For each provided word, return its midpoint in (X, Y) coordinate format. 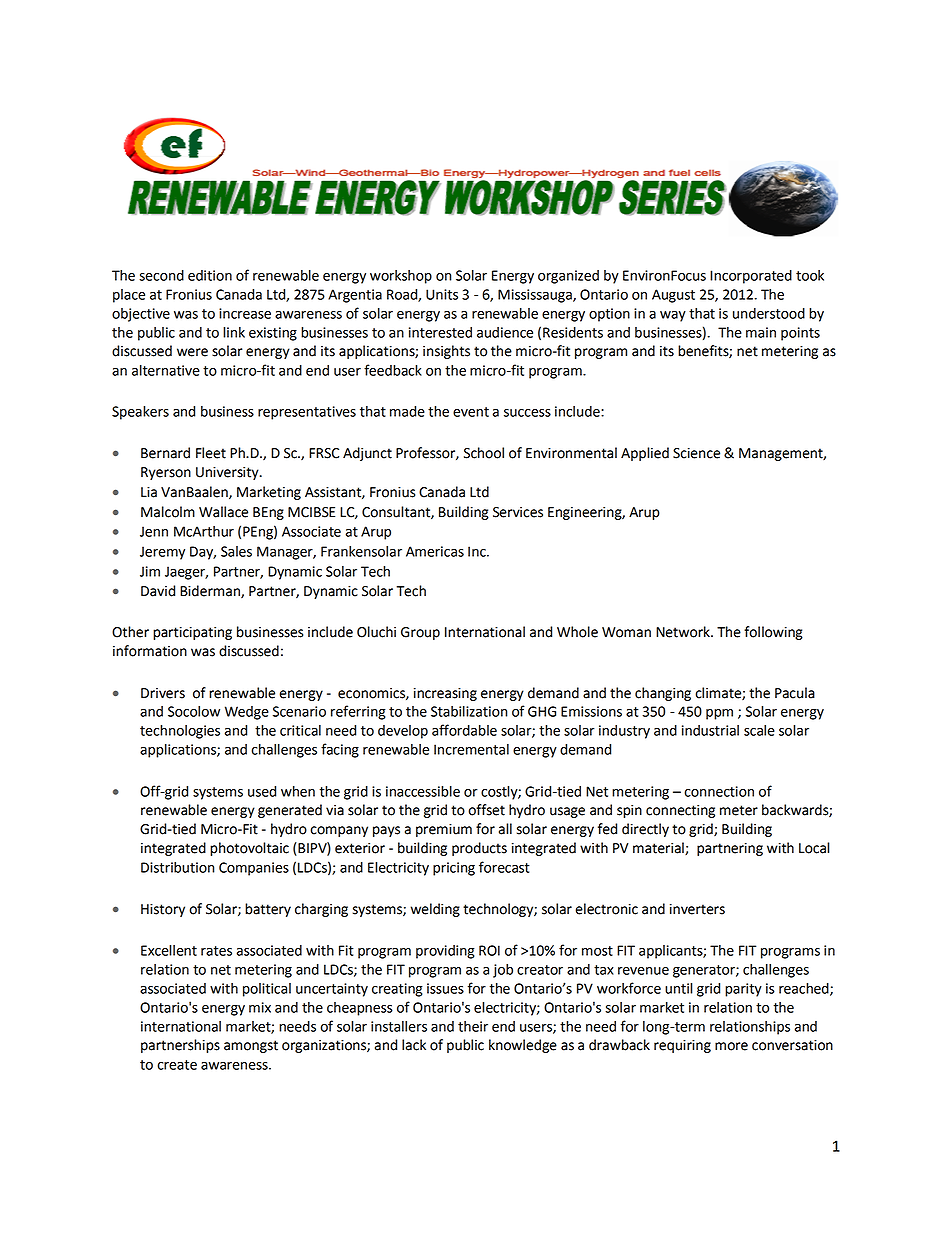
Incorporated (751, 277)
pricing (454, 869)
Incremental (471, 749)
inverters (697, 909)
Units (442, 294)
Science (696, 453)
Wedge (247, 713)
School (484, 453)
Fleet (211, 453)
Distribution (177, 867)
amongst (251, 1046)
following (773, 633)
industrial (710, 730)
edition (210, 275)
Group (420, 633)
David (158, 591)
